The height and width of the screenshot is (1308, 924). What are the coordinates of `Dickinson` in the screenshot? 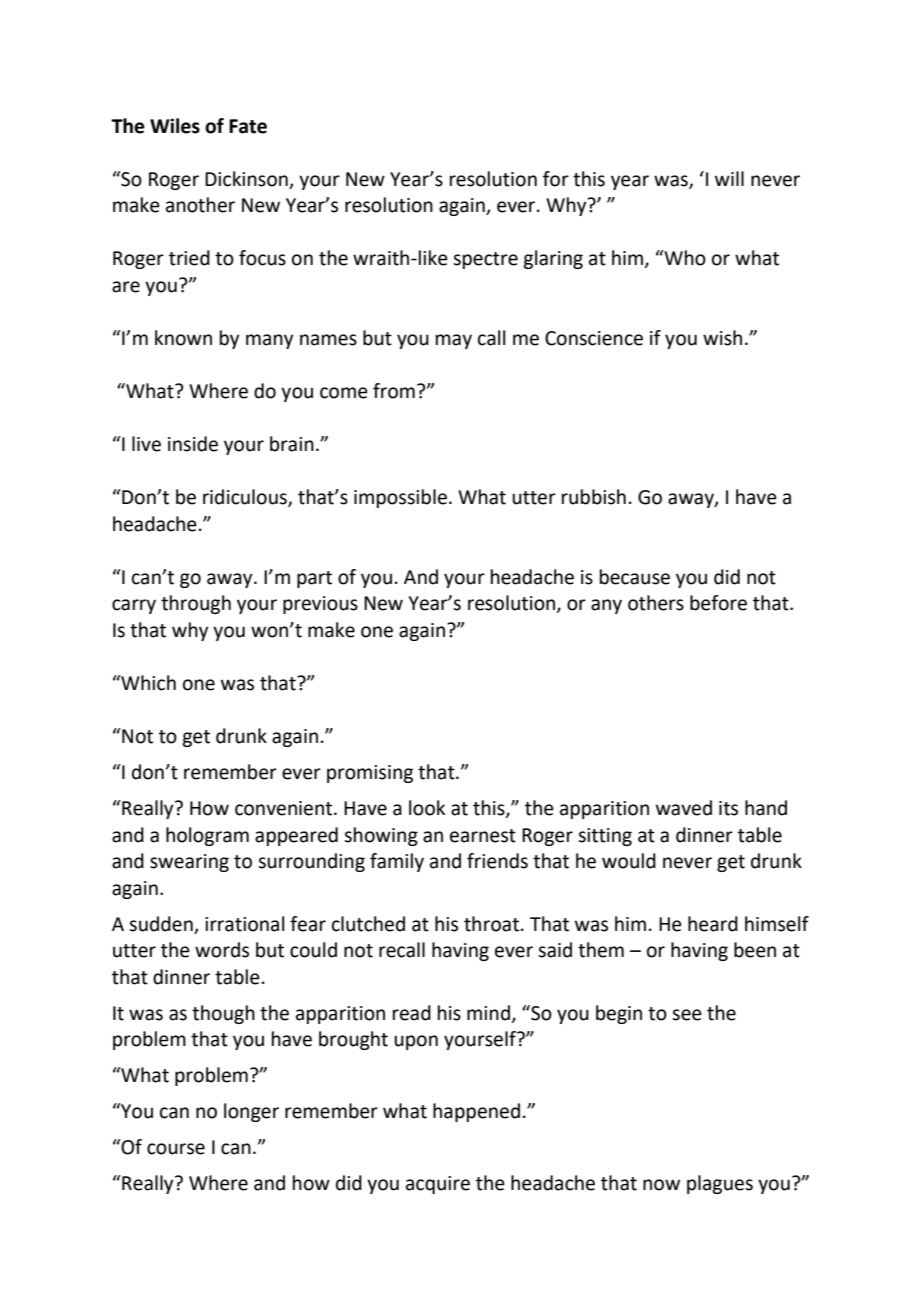 It's located at (246, 179).
